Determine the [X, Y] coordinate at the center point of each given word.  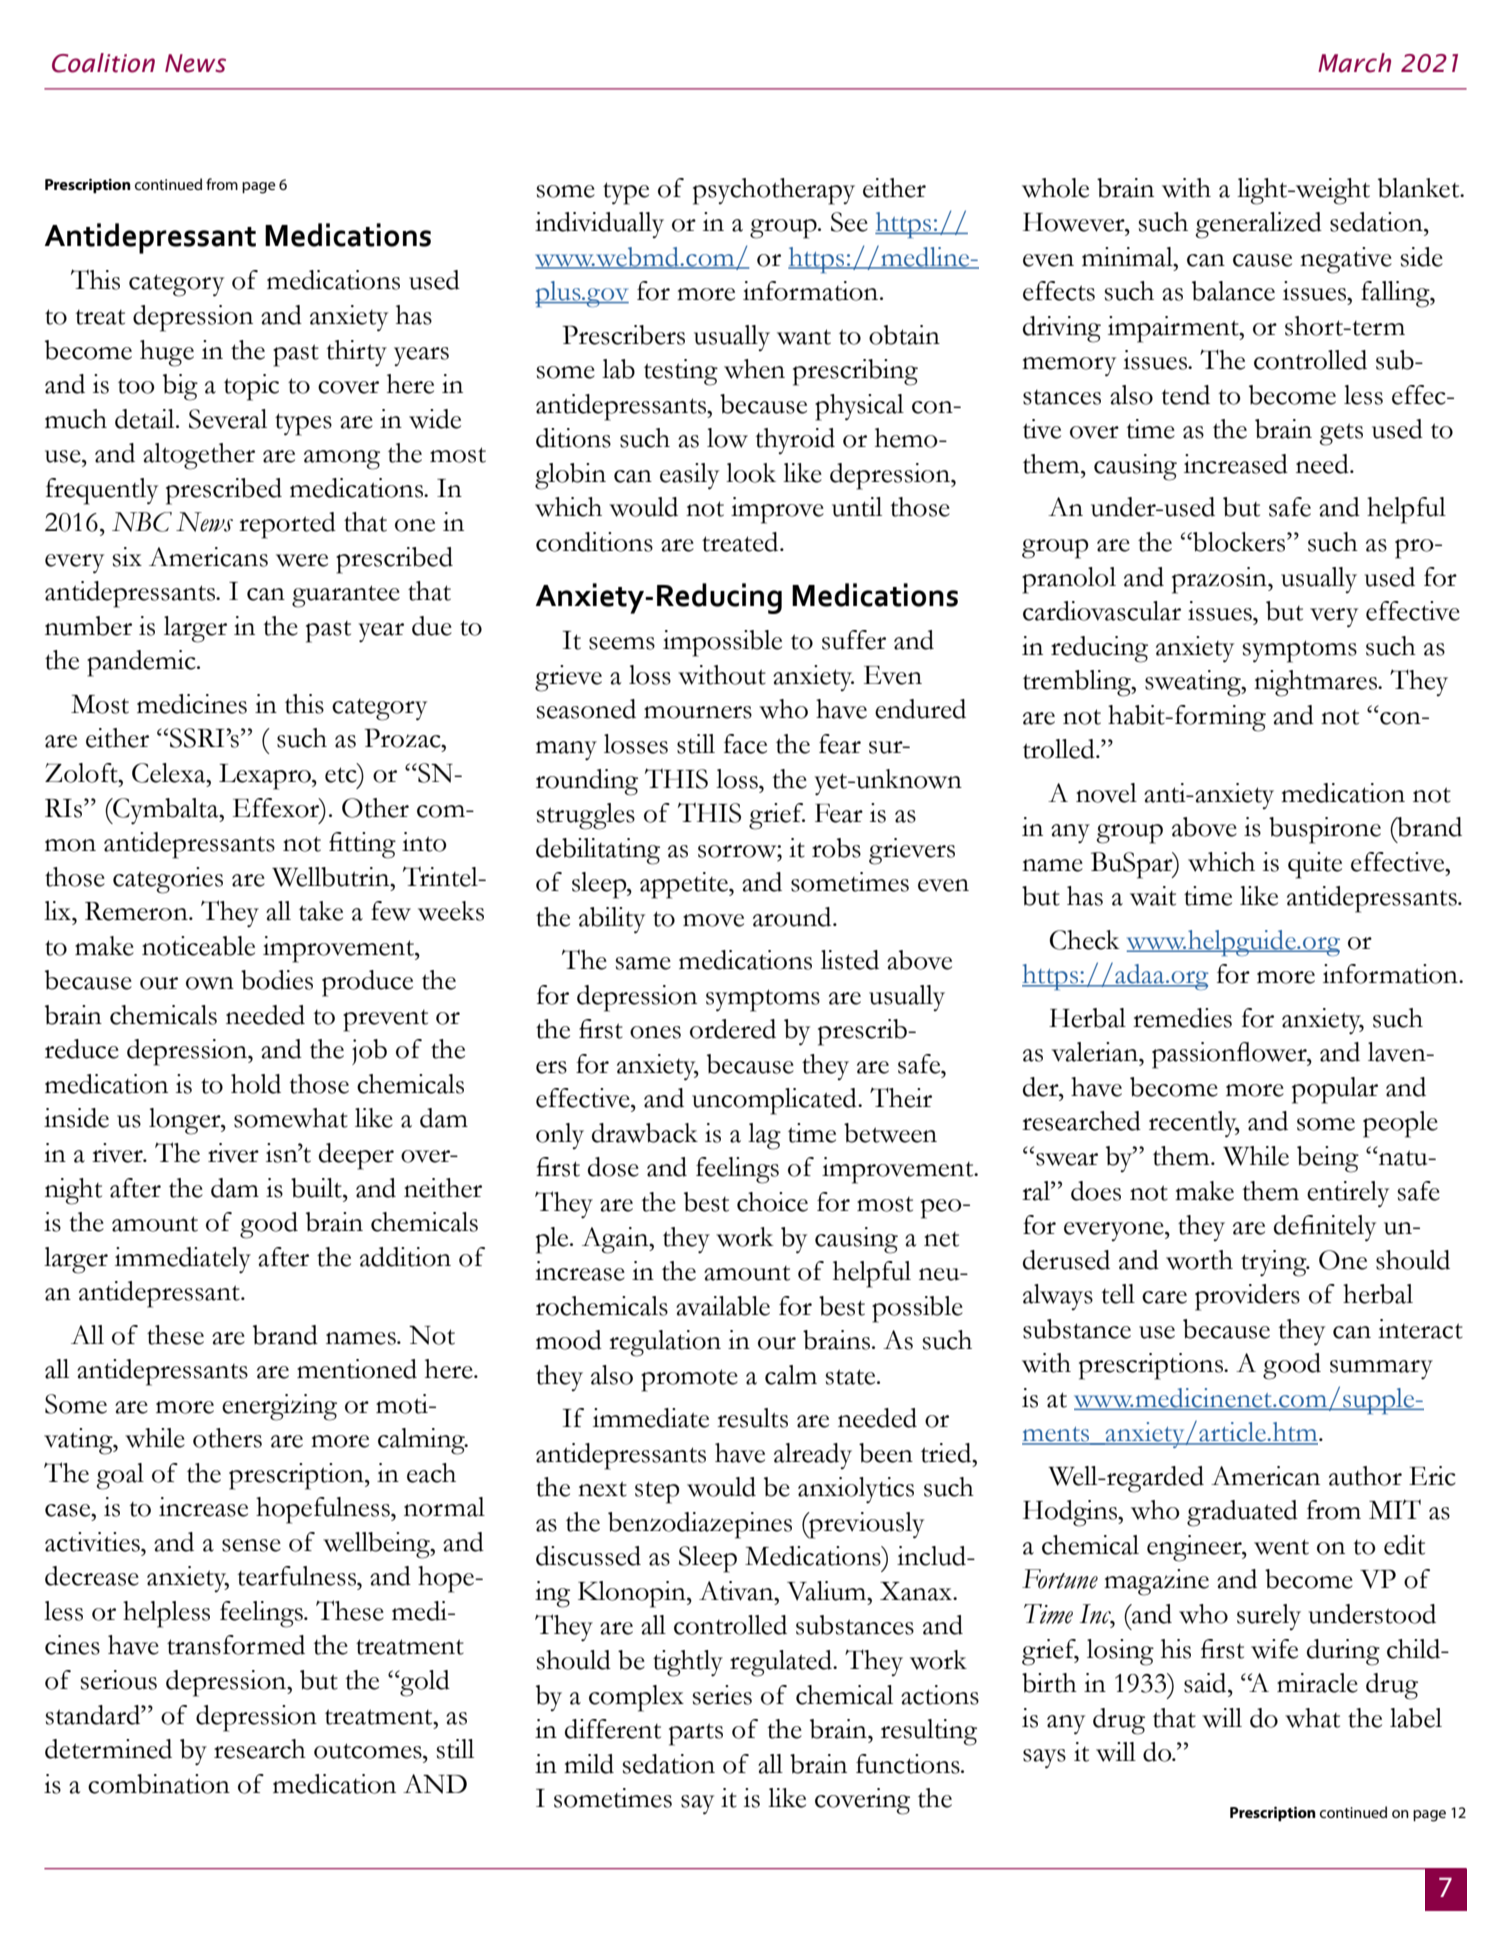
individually [599, 225]
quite [1315, 865]
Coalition [103, 63]
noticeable [198, 946]
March [1354, 63]
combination [159, 1784]
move [713, 920]
